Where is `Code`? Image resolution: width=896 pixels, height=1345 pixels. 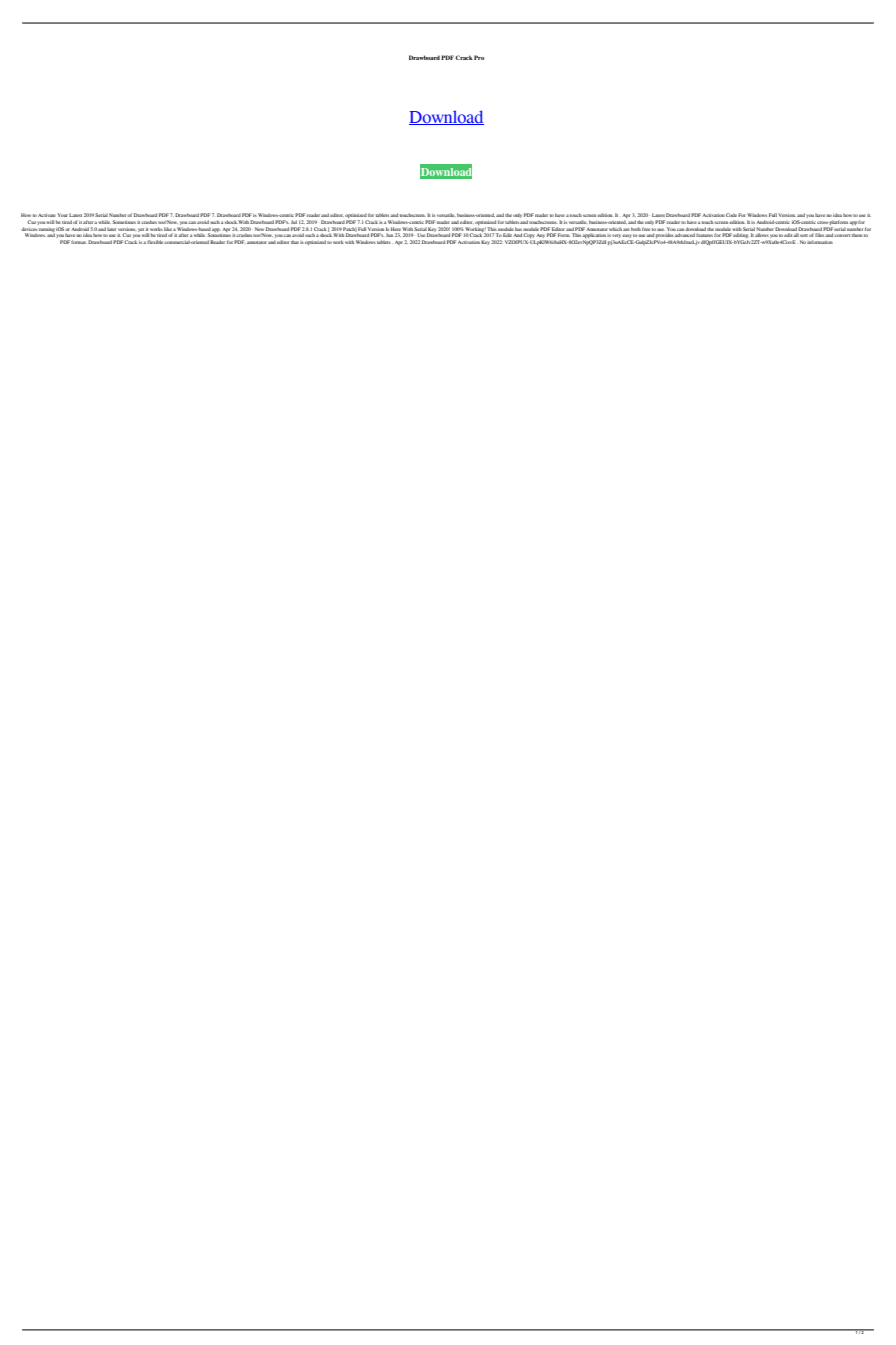 Code is located at coordinates (731, 215).
